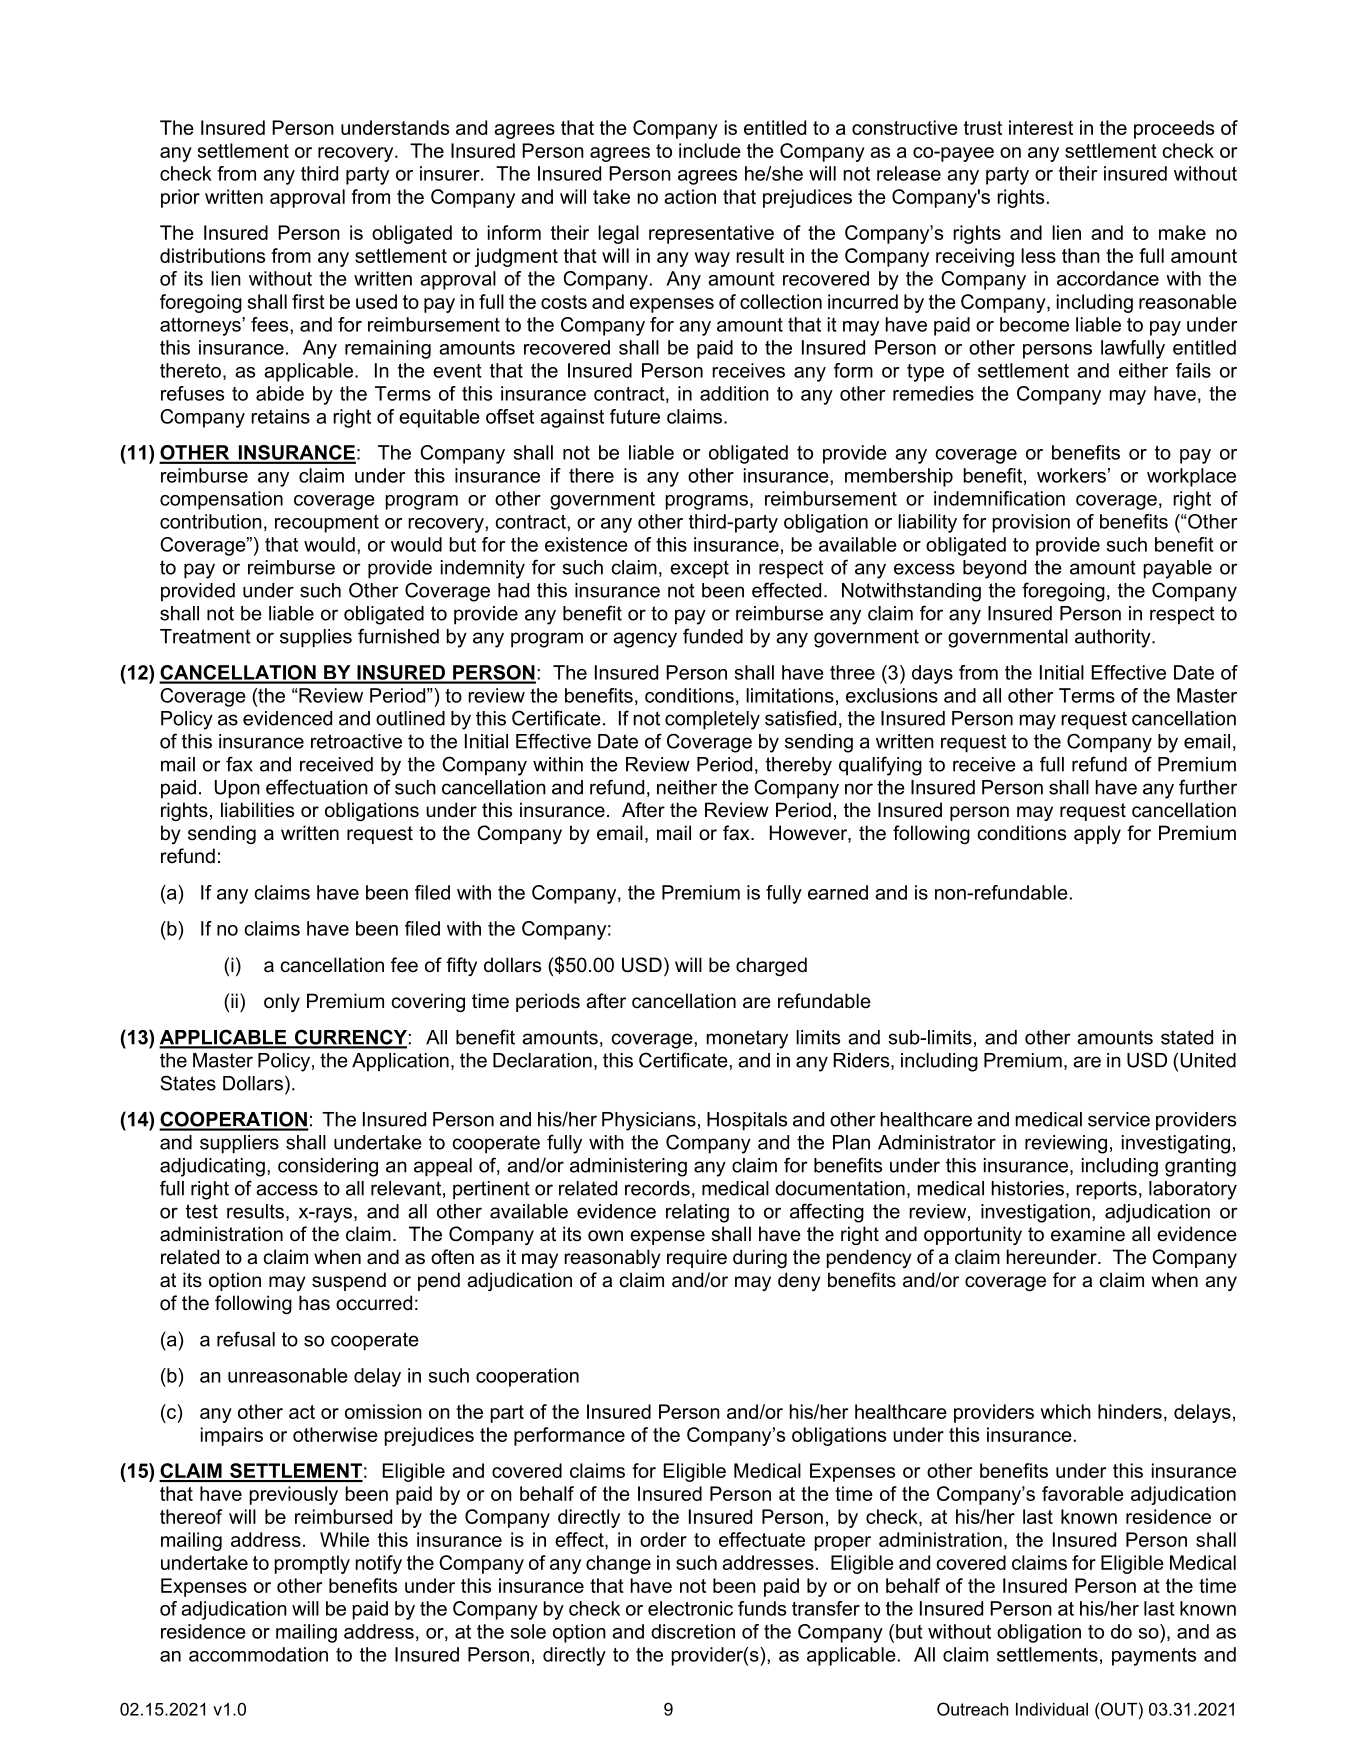  What do you see at coordinates (1041, 127) in the image?
I see `interest` at bounding box center [1041, 127].
